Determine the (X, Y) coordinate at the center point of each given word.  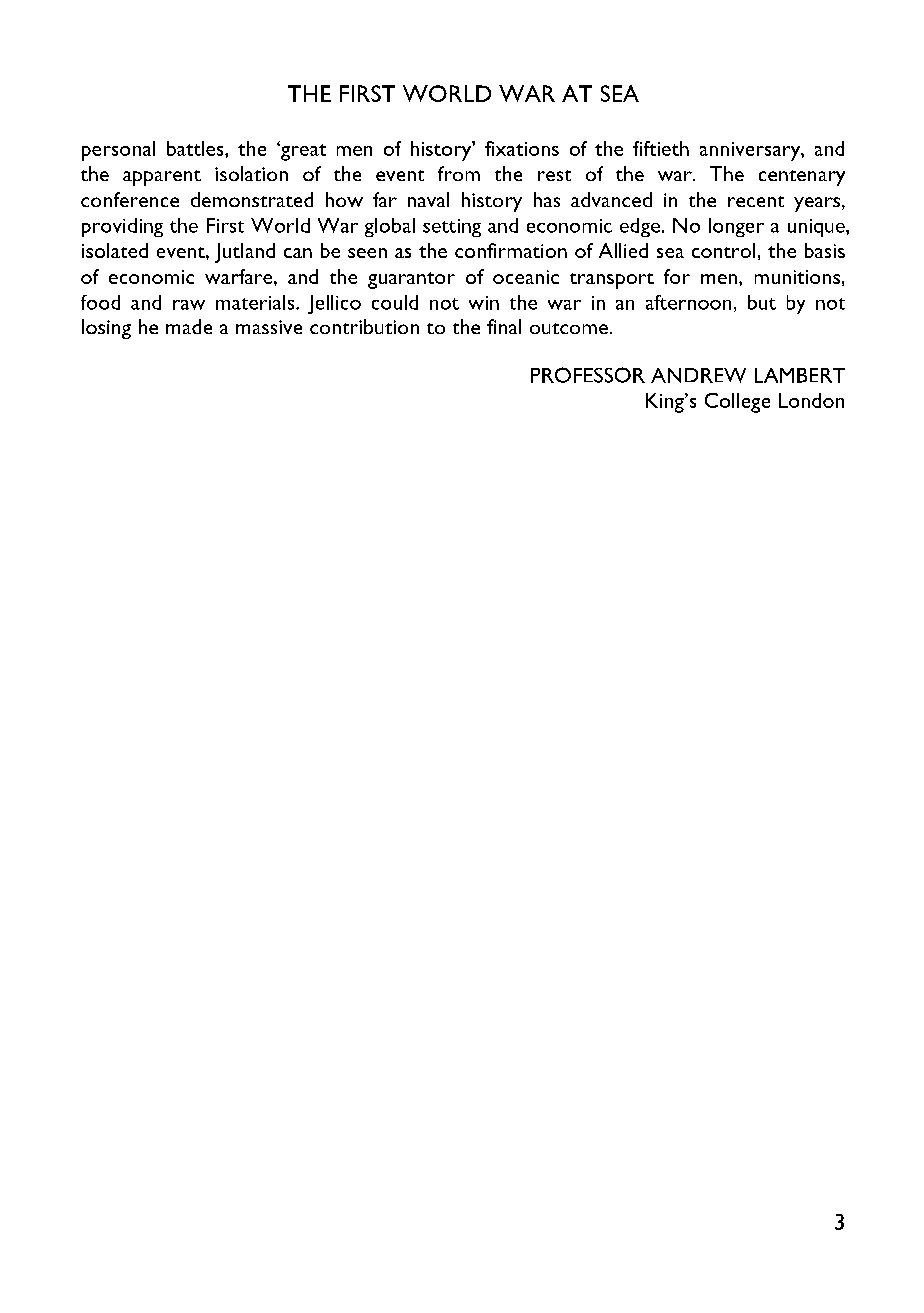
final (504, 326)
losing (106, 329)
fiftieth (661, 148)
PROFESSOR (588, 375)
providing (122, 227)
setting (452, 228)
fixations (522, 148)
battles (196, 148)
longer (736, 227)
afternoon (688, 302)
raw (189, 305)
